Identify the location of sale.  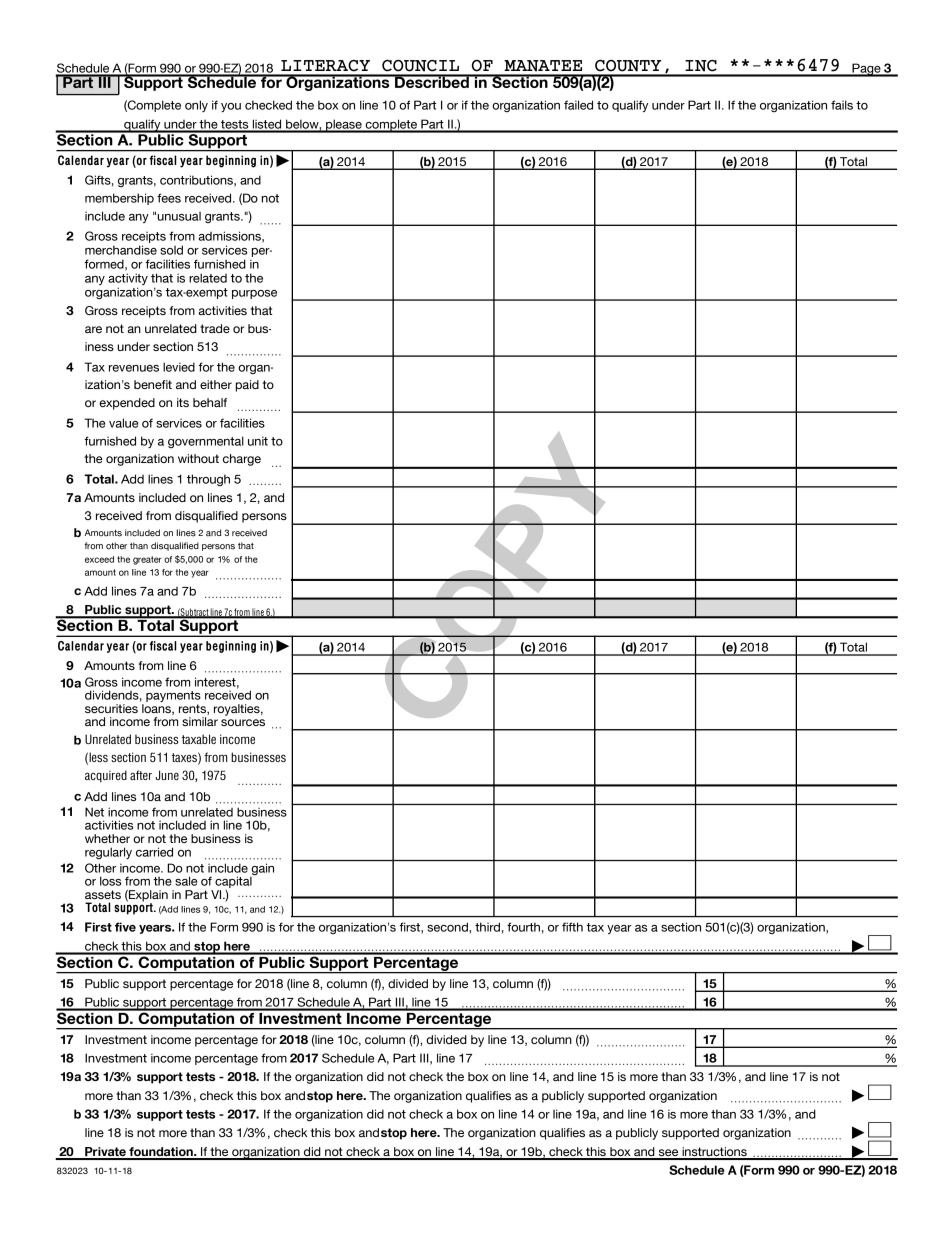
(186, 881).
